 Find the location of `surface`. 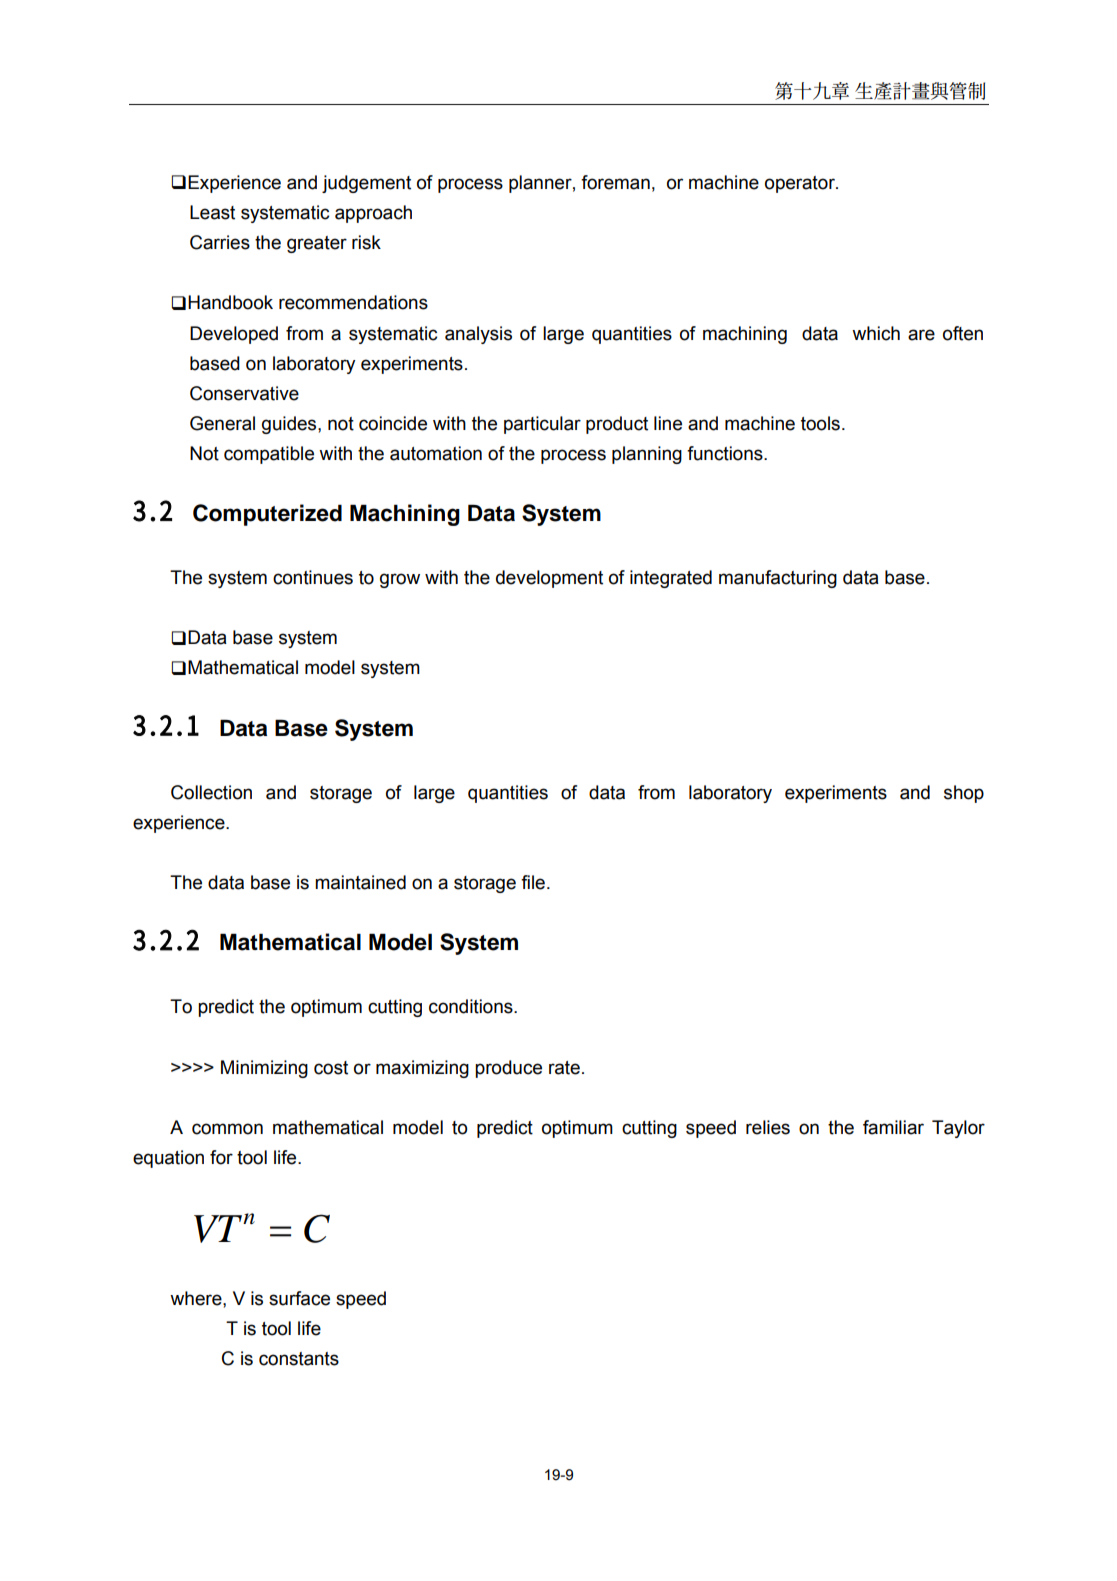

surface is located at coordinates (299, 1298).
